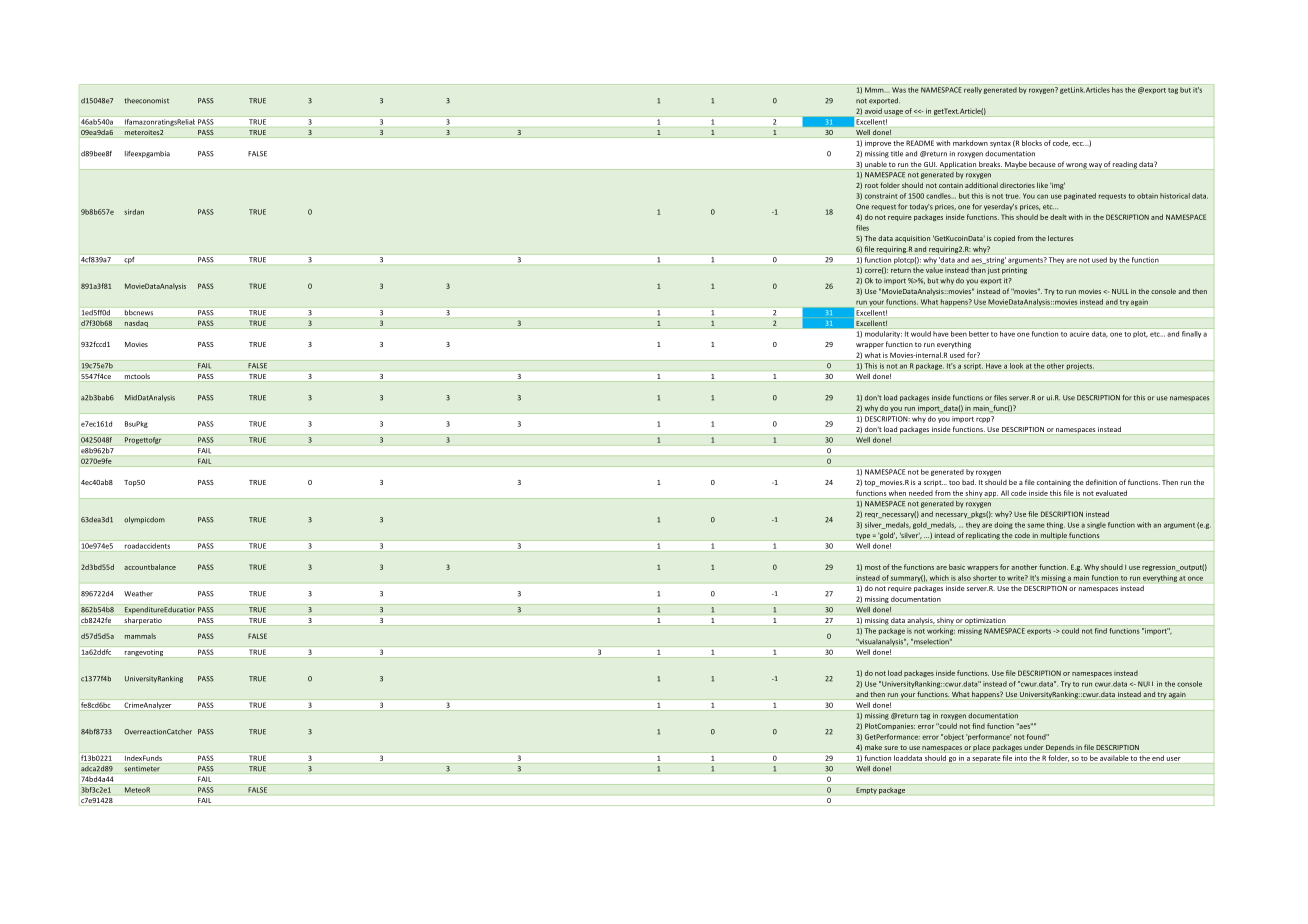 The width and height of the screenshot is (1308, 924). Describe the element at coordinates (136, 324) in the screenshot. I see `nasdaq` at that location.
